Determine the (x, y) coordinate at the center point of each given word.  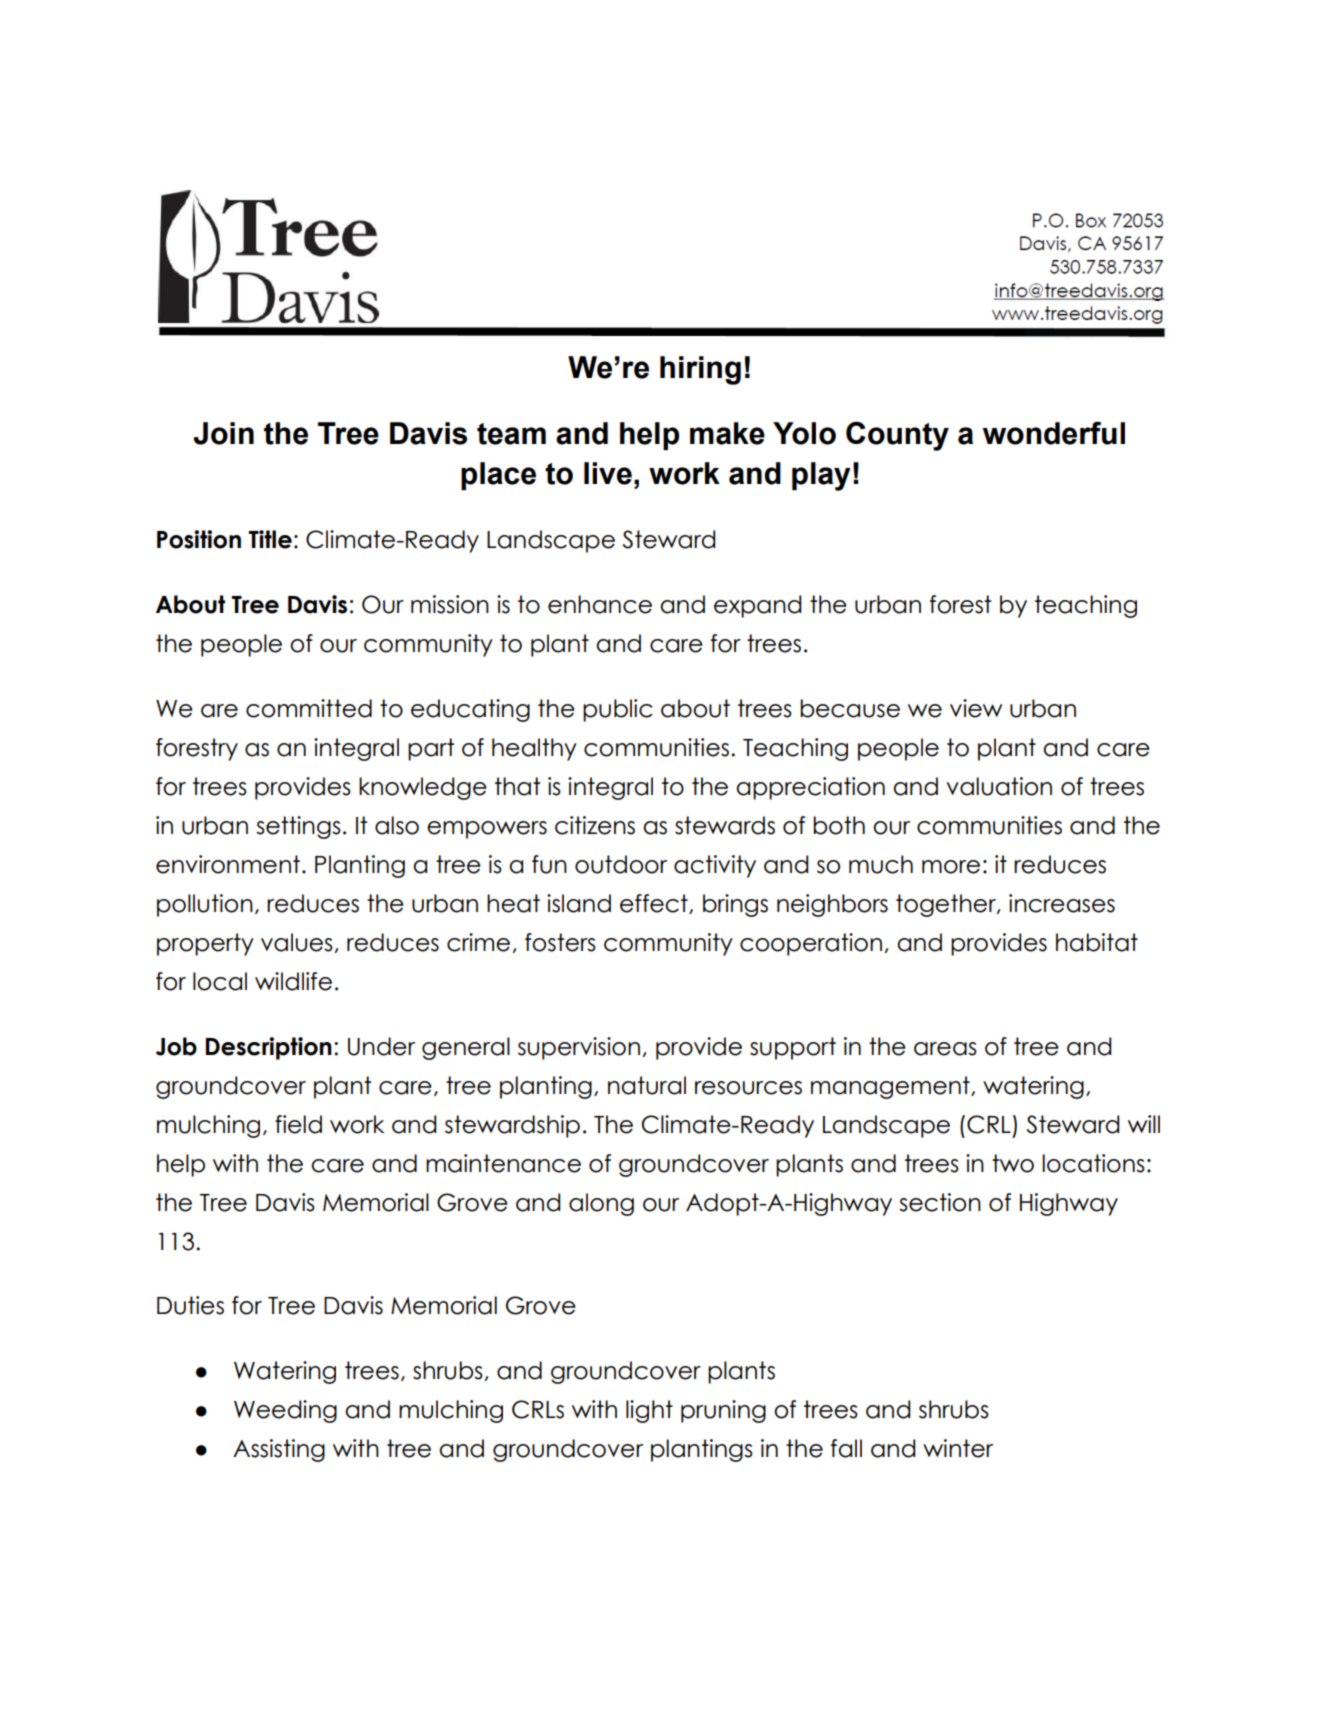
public (618, 710)
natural (647, 1085)
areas (945, 1049)
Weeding (285, 1411)
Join (223, 433)
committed (309, 708)
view (976, 708)
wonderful (1054, 433)
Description (269, 1048)
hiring (700, 370)
